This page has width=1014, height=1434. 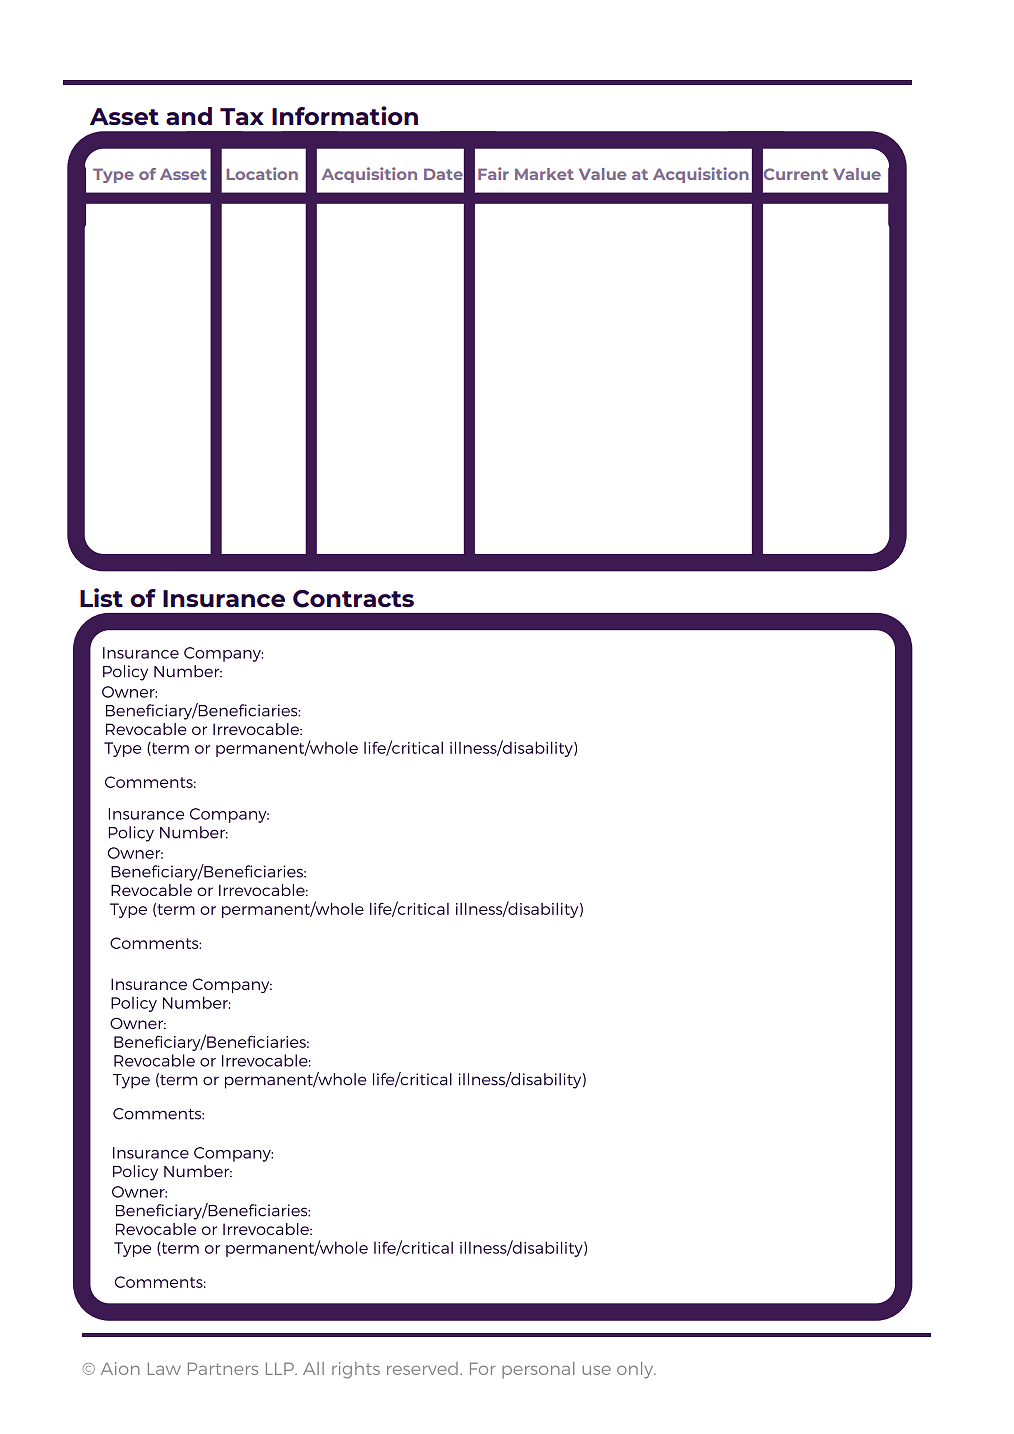 I want to click on Fair, so click(x=493, y=173).
